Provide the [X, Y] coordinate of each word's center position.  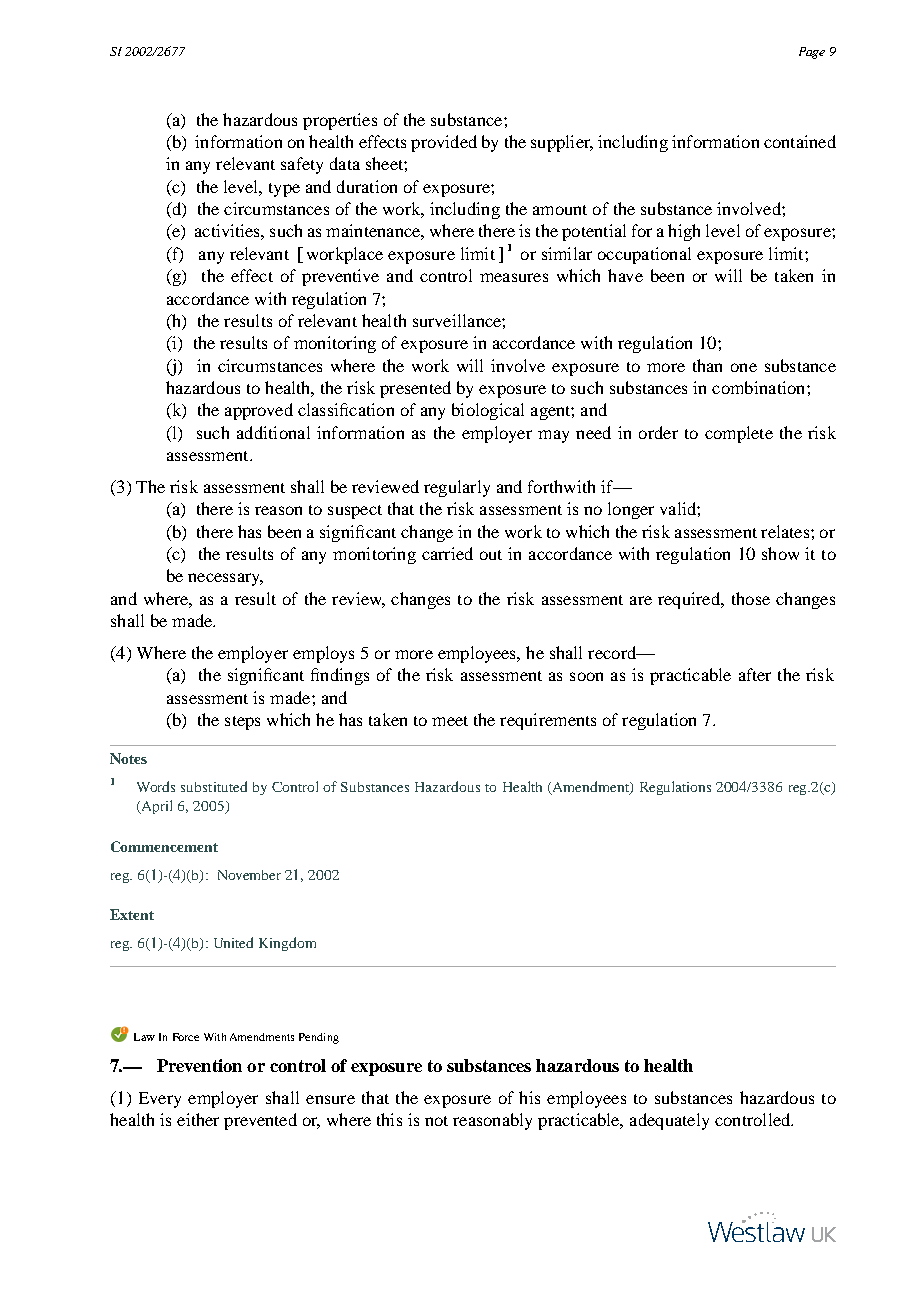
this [389, 1119]
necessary [225, 579]
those [751, 598]
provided [444, 143]
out [491, 555]
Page [812, 53]
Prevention [199, 1065]
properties [340, 121]
